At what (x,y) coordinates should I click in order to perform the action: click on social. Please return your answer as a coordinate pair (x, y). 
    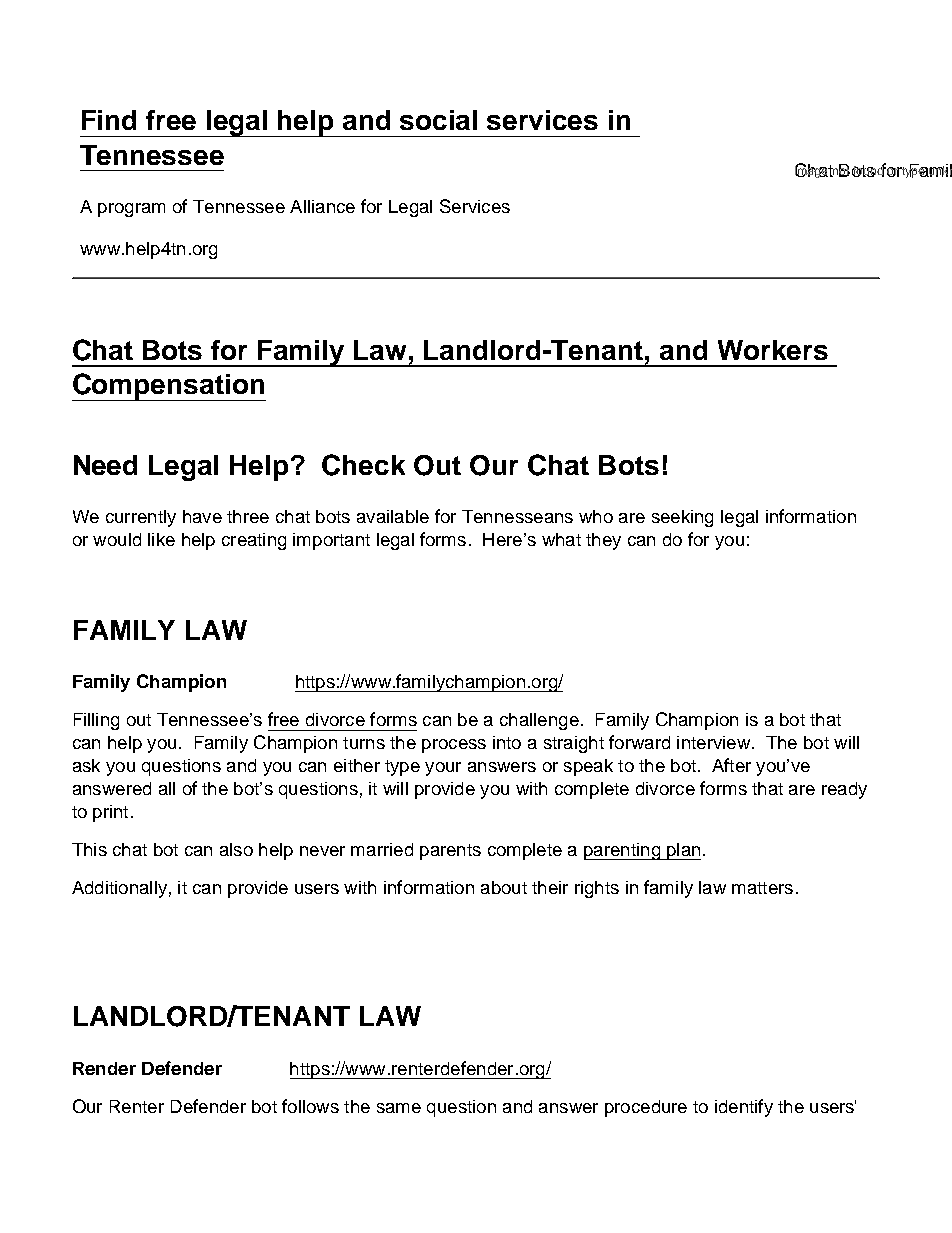
    Looking at the image, I should click on (438, 120).
